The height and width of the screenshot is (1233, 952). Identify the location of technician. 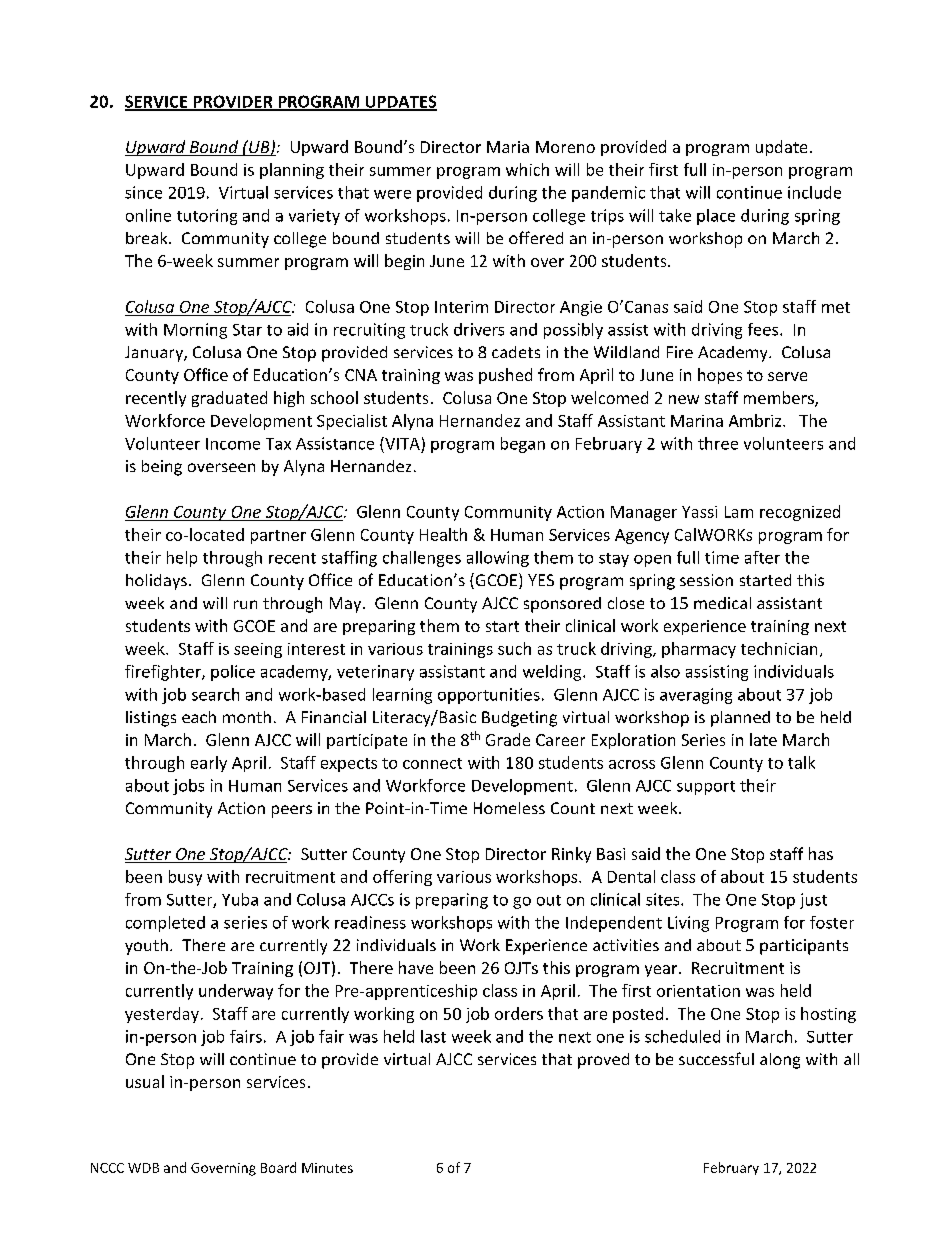
(779, 648).
